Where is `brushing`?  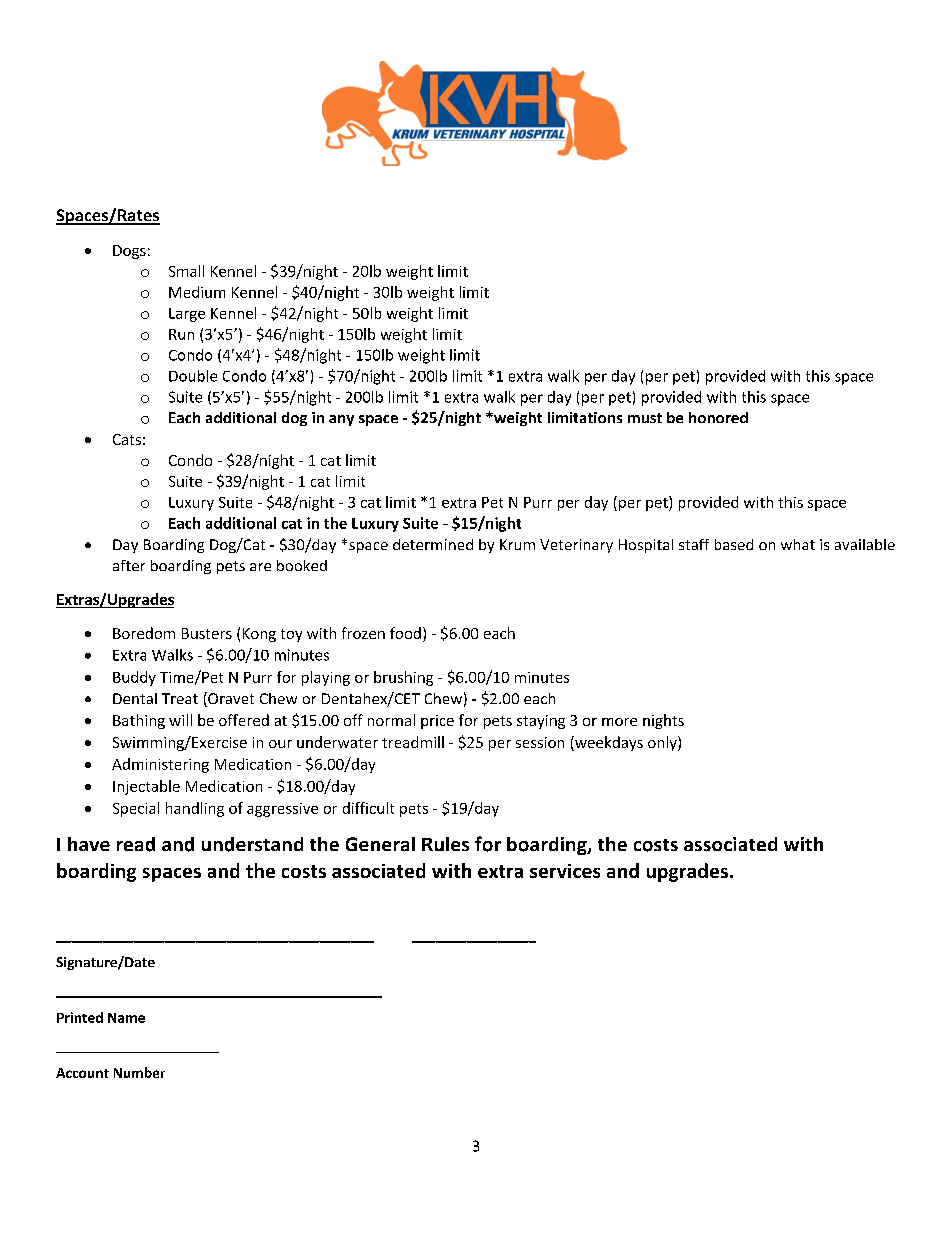 brushing is located at coordinates (403, 678).
